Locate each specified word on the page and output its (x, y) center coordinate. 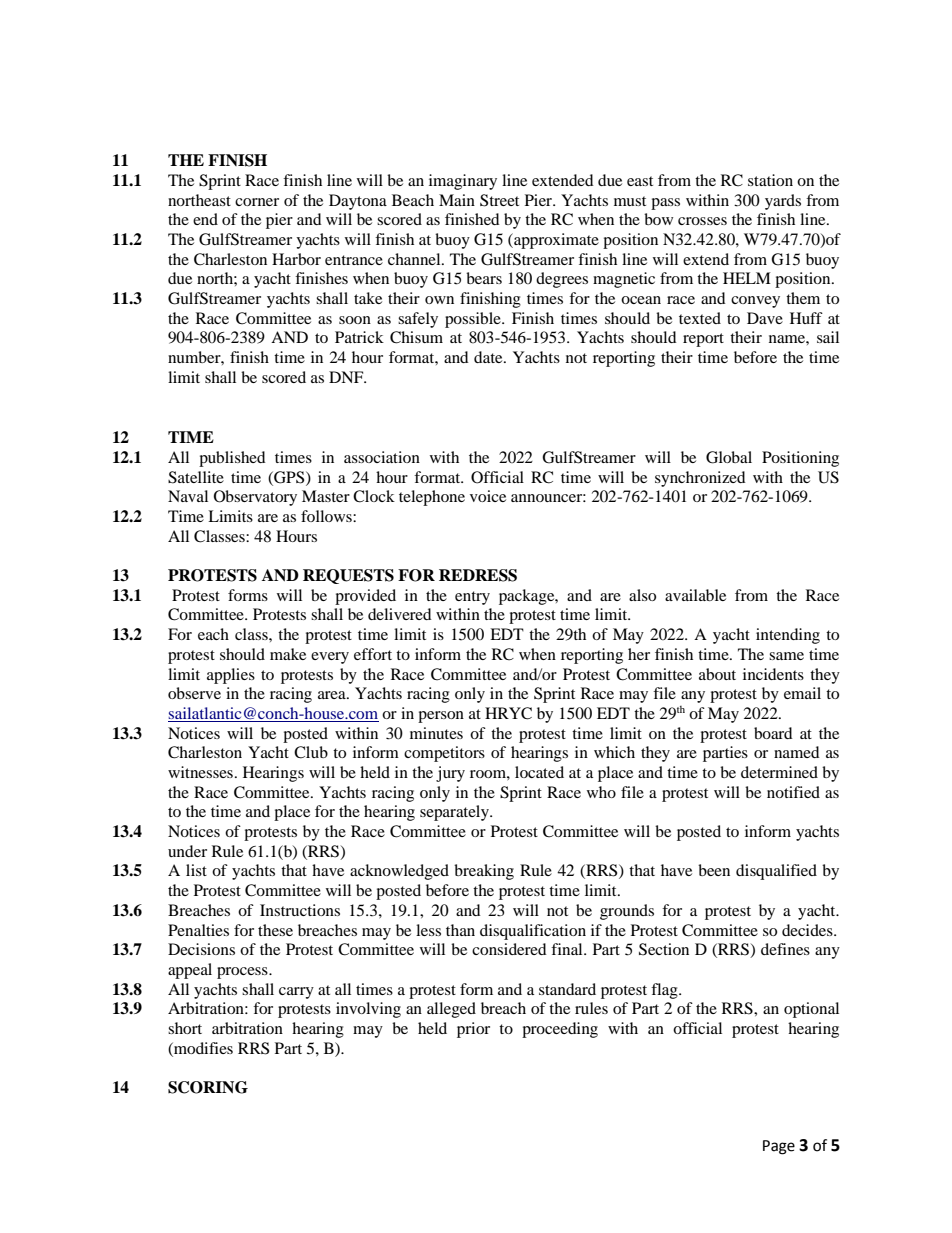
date (489, 357)
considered (509, 949)
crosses (702, 221)
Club (311, 752)
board (773, 733)
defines (785, 949)
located (539, 772)
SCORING (208, 1087)
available (695, 595)
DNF (347, 377)
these (275, 930)
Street (499, 200)
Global (729, 457)
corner (257, 202)
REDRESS (478, 575)
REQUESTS (348, 576)
